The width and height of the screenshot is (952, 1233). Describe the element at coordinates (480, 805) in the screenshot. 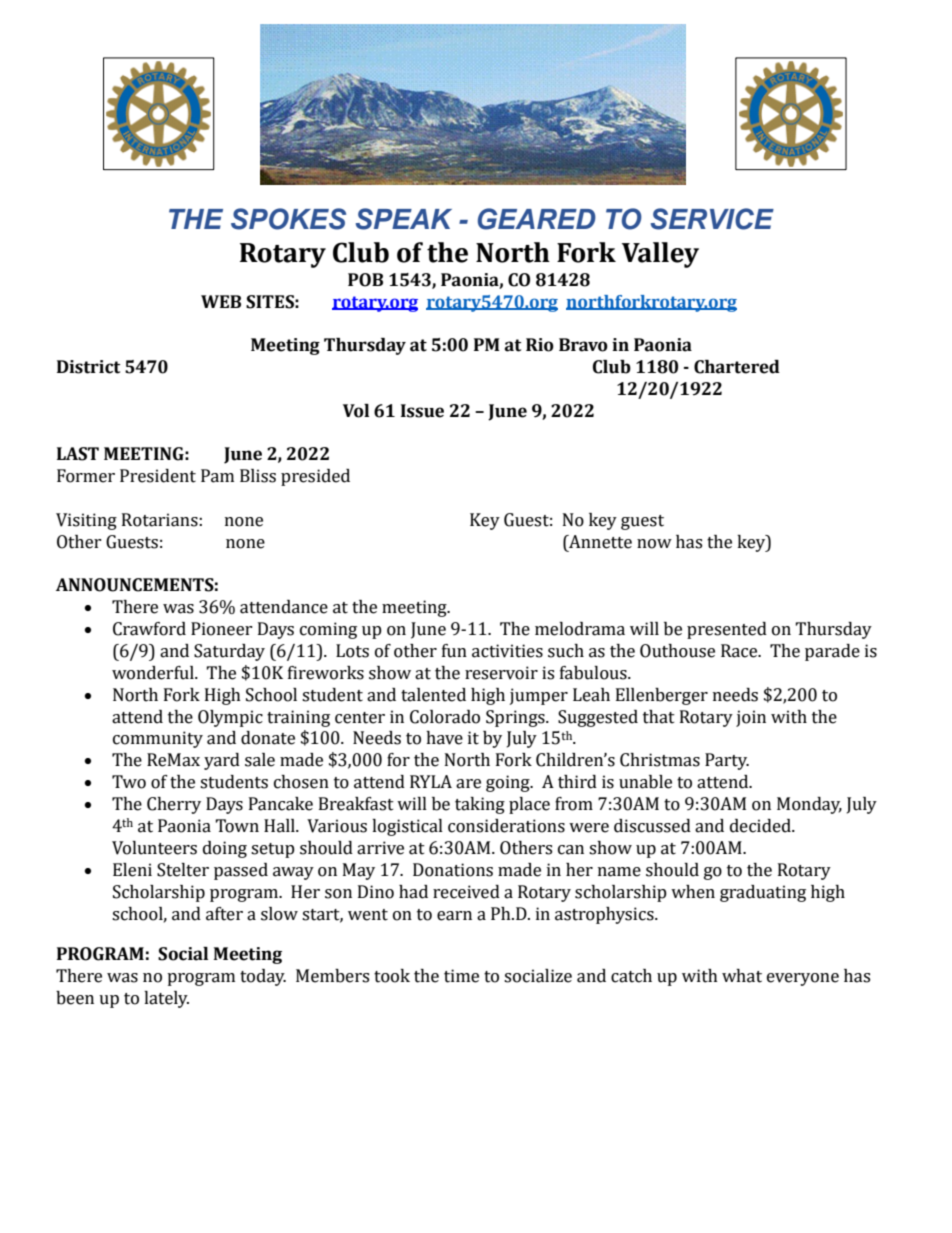

I see `taking` at that location.
